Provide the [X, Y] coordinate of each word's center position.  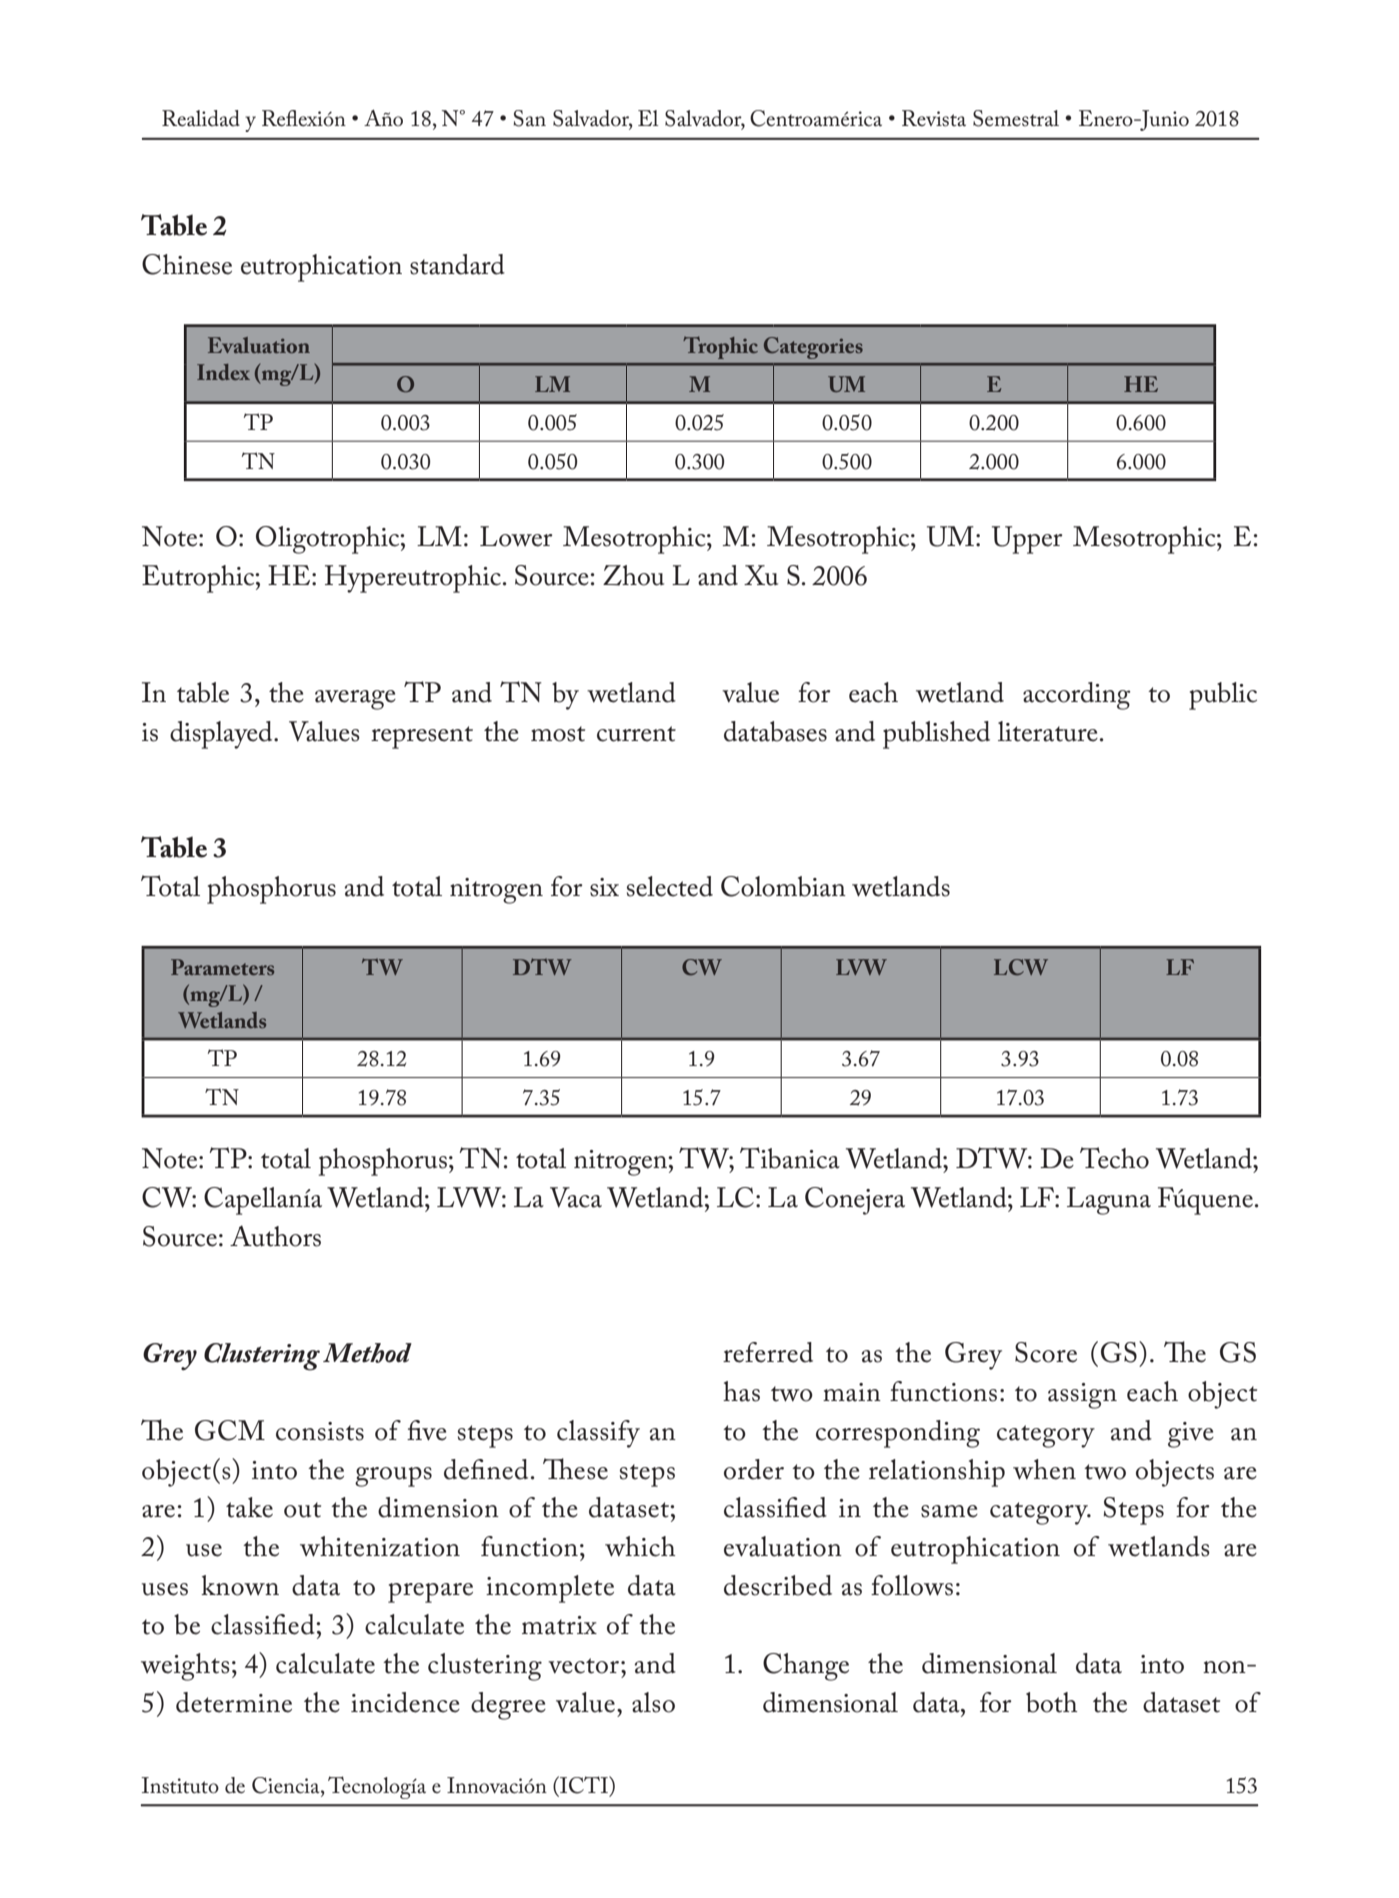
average [355, 700]
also [653, 1702]
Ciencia [287, 1785]
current [636, 734]
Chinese [187, 264]
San [529, 118]
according [1077, 696]
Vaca [576, 1197]
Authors [275, 1236]
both [1051, 1702]
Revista [934, 118]
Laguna [1109, 1201]
